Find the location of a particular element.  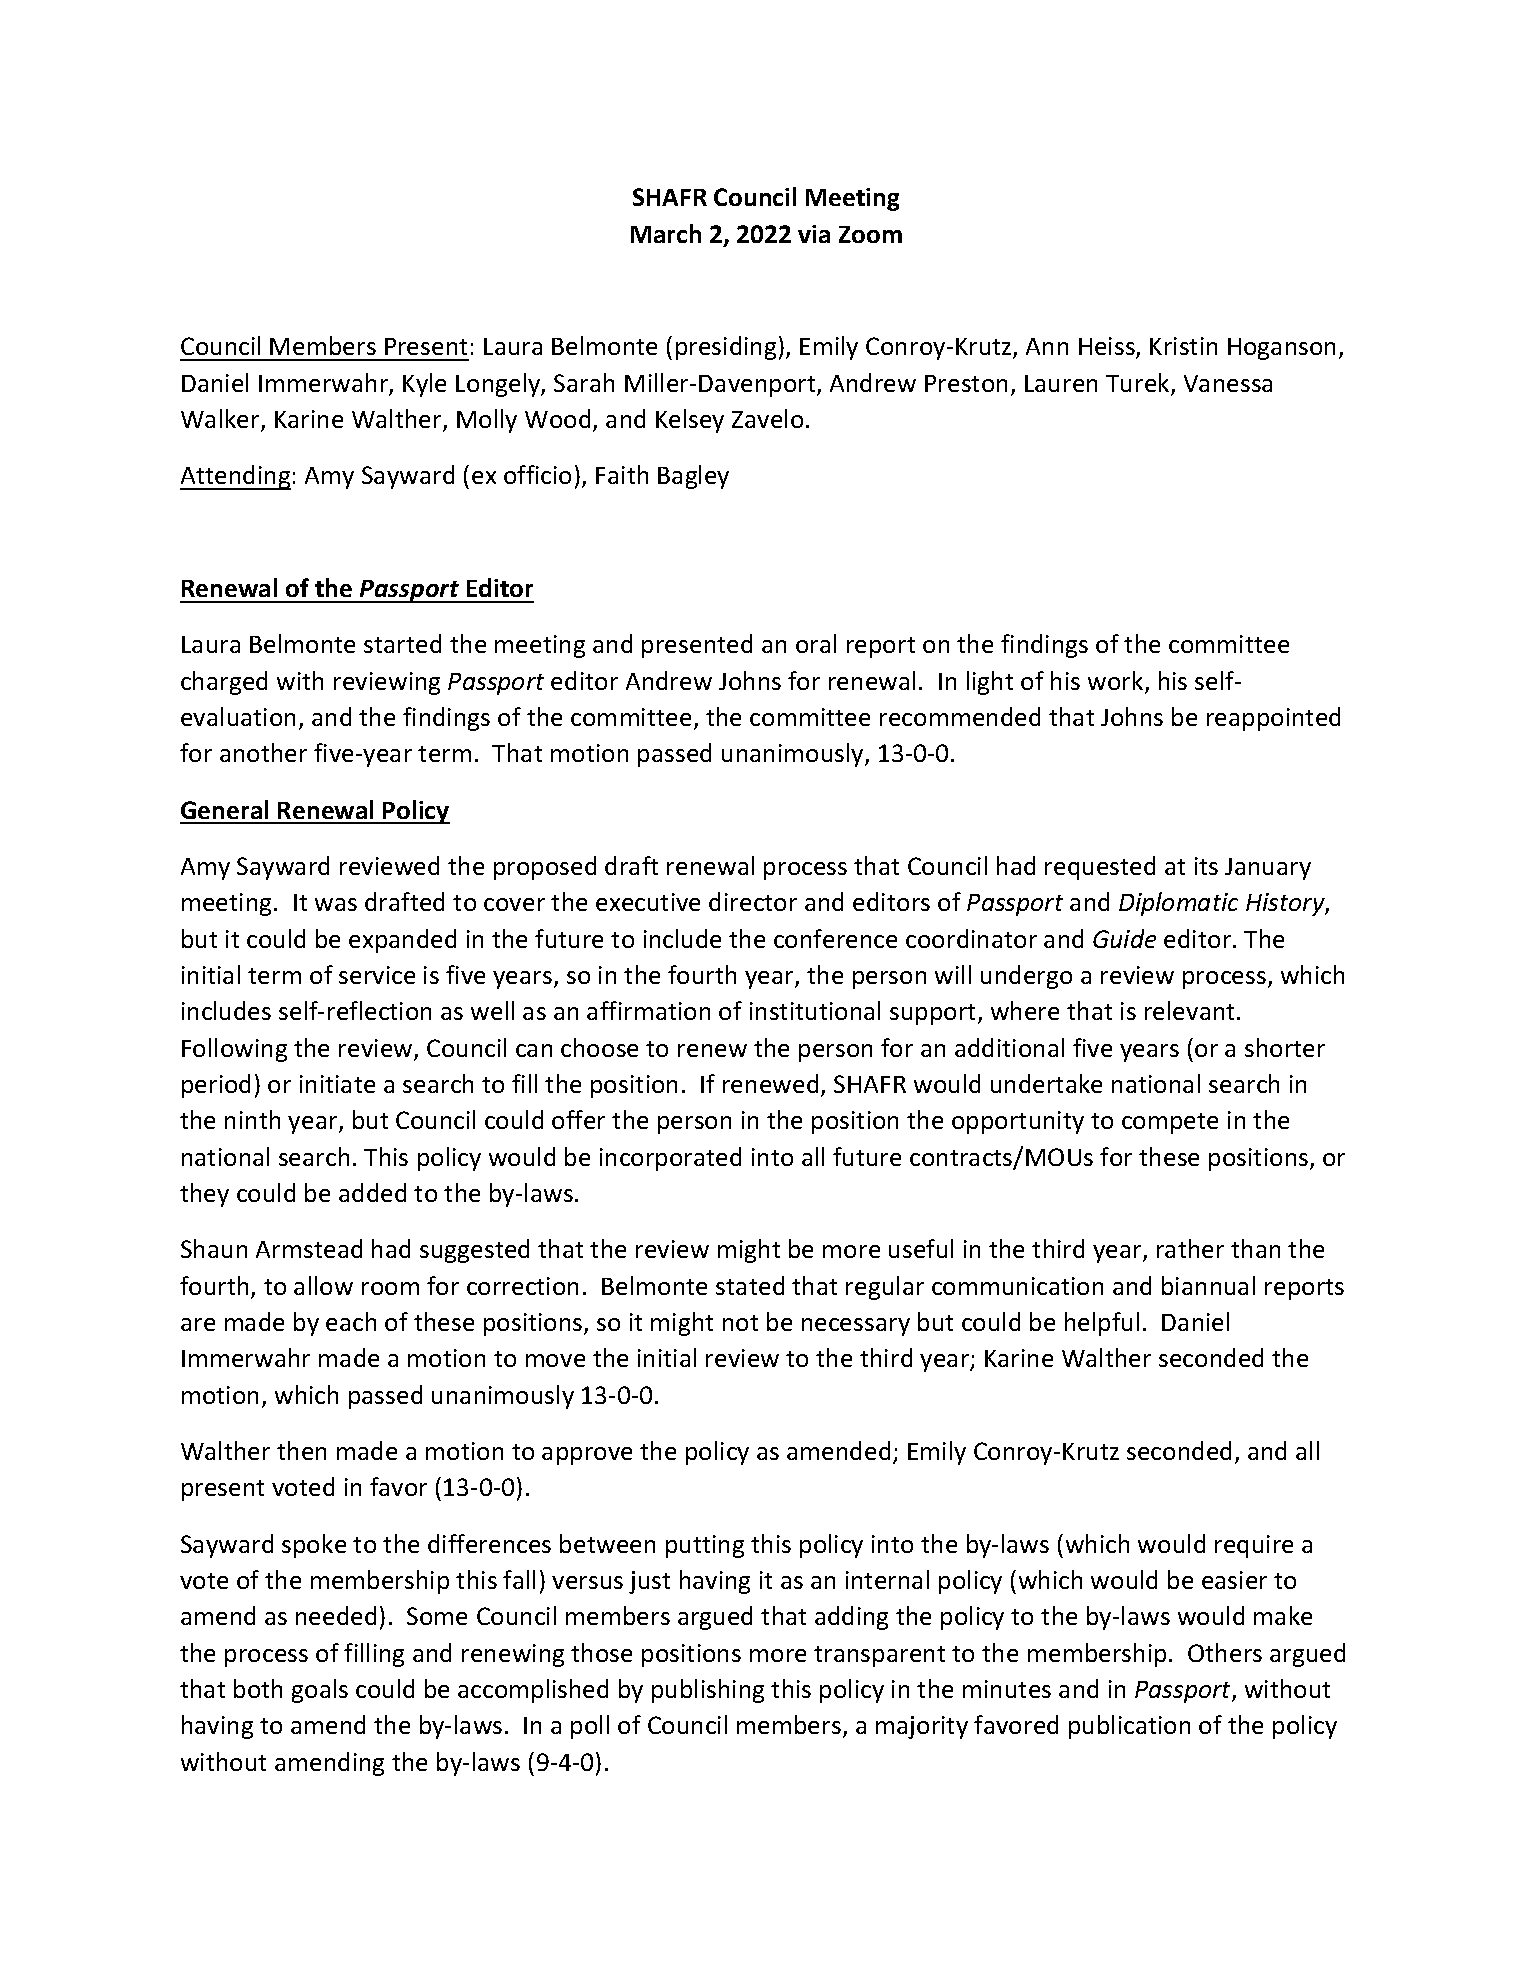

via is located at coordinates (814, 234).
